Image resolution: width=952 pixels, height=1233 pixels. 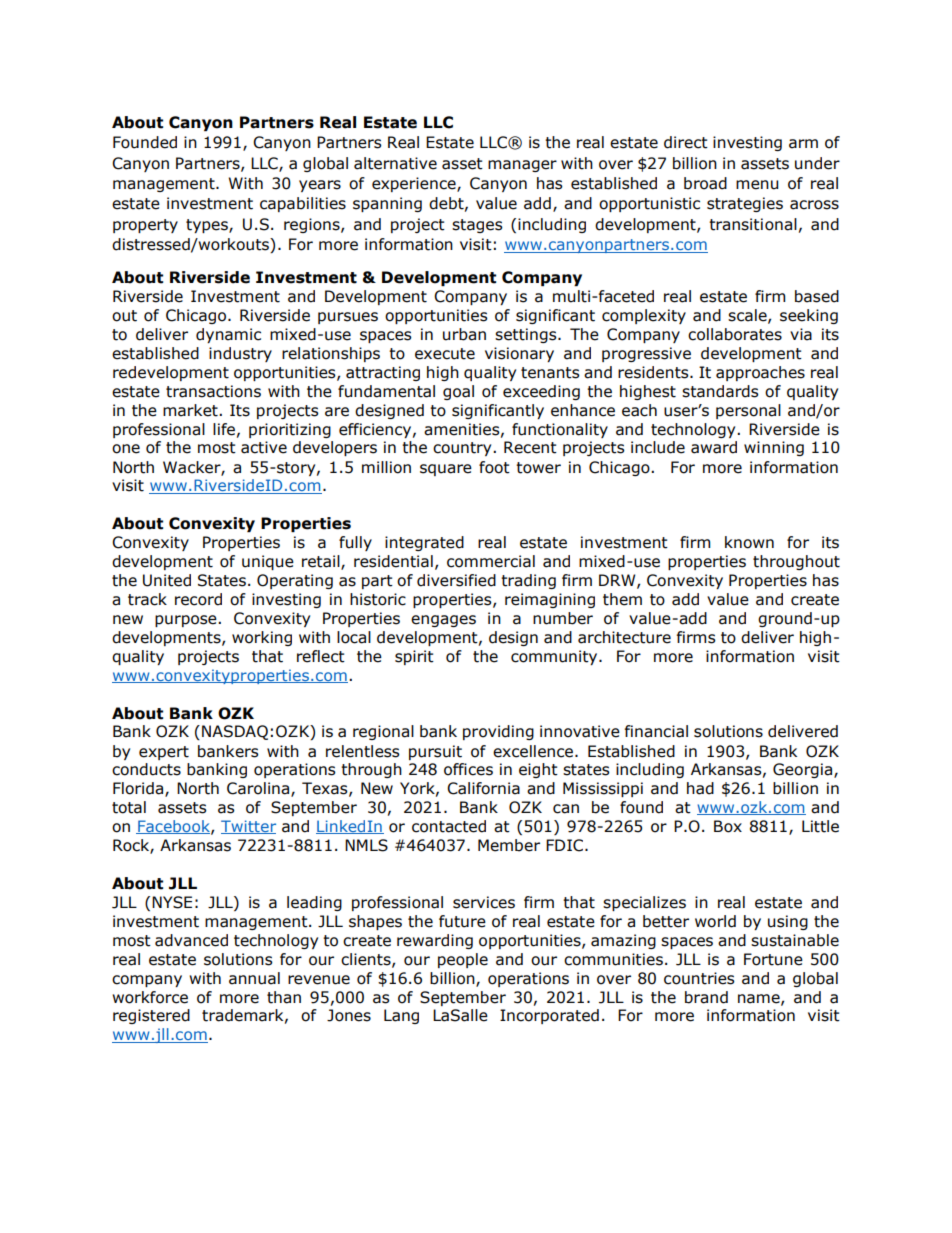 I want to click on approaches, so click(x=760, y=373).
